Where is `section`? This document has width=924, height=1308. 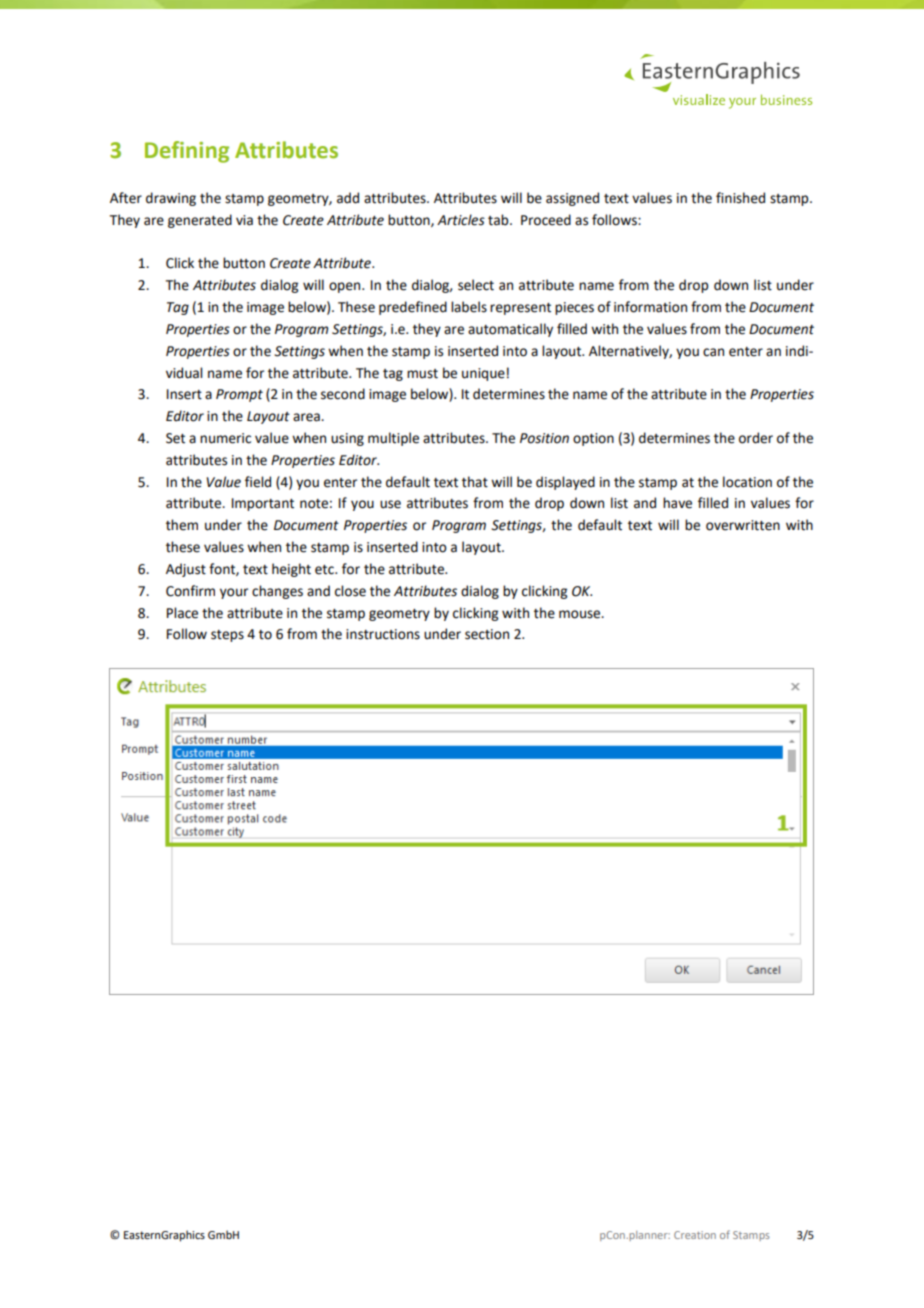 section is located at coordinates (487, 634).
